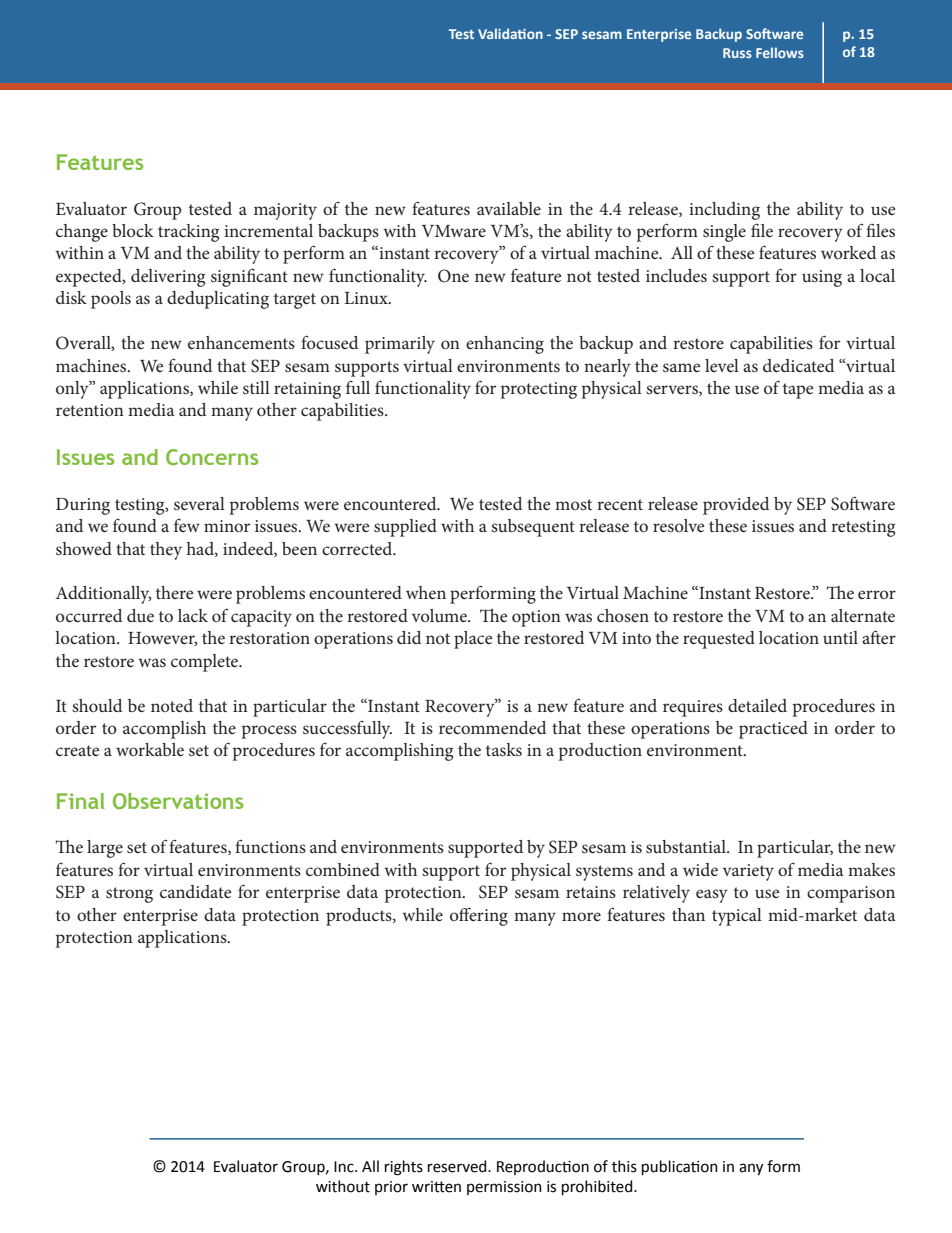 The width and height of the document is (952, 1233). What do you see at coordinates (458, 1166) in the document?
I see `reserved` at bounding box center [458, 1166].
